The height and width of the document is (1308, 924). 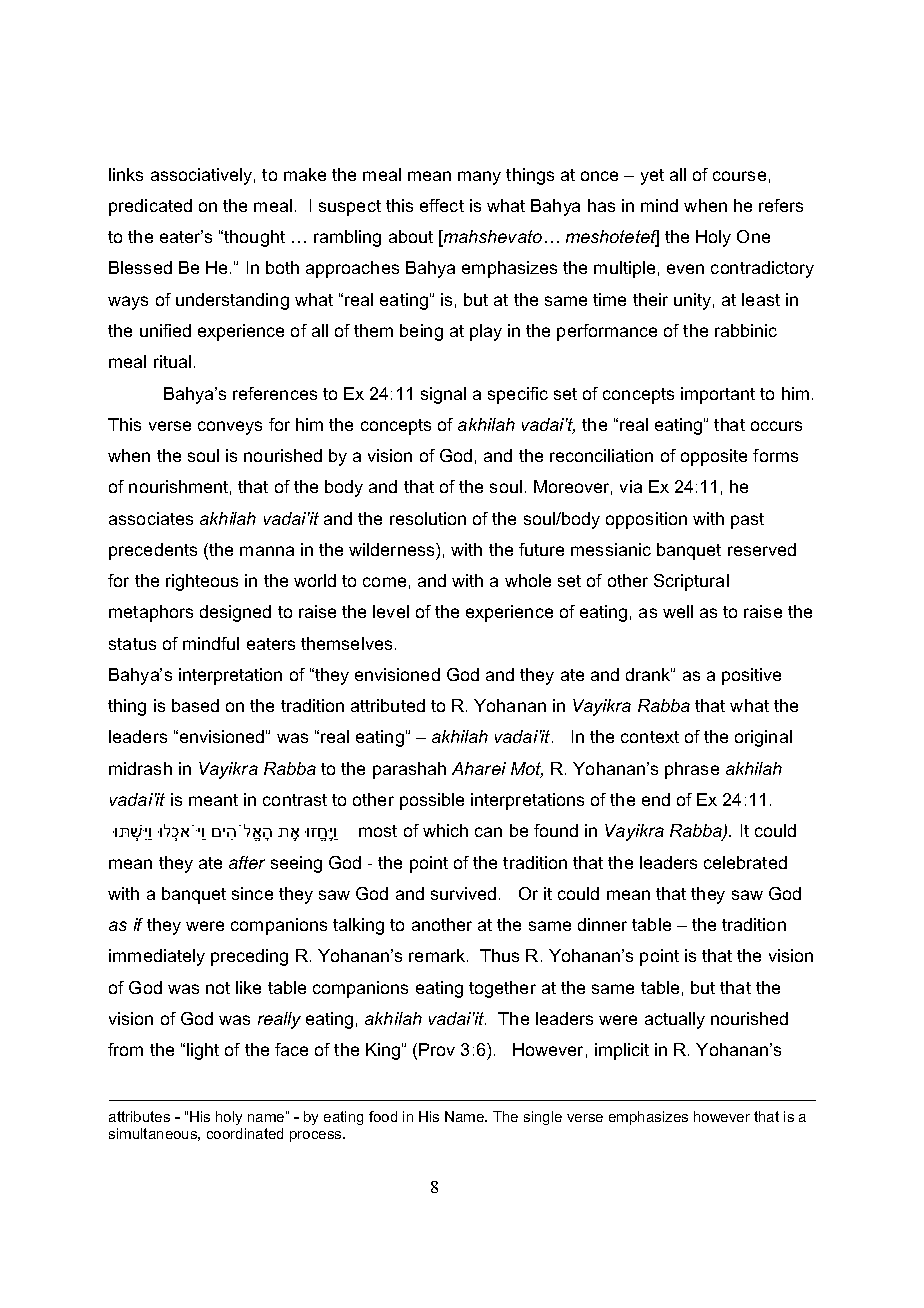 What do you see at coordinates (140, 768) in the document?
I see `midrash` at bounding box center [140, 768].
